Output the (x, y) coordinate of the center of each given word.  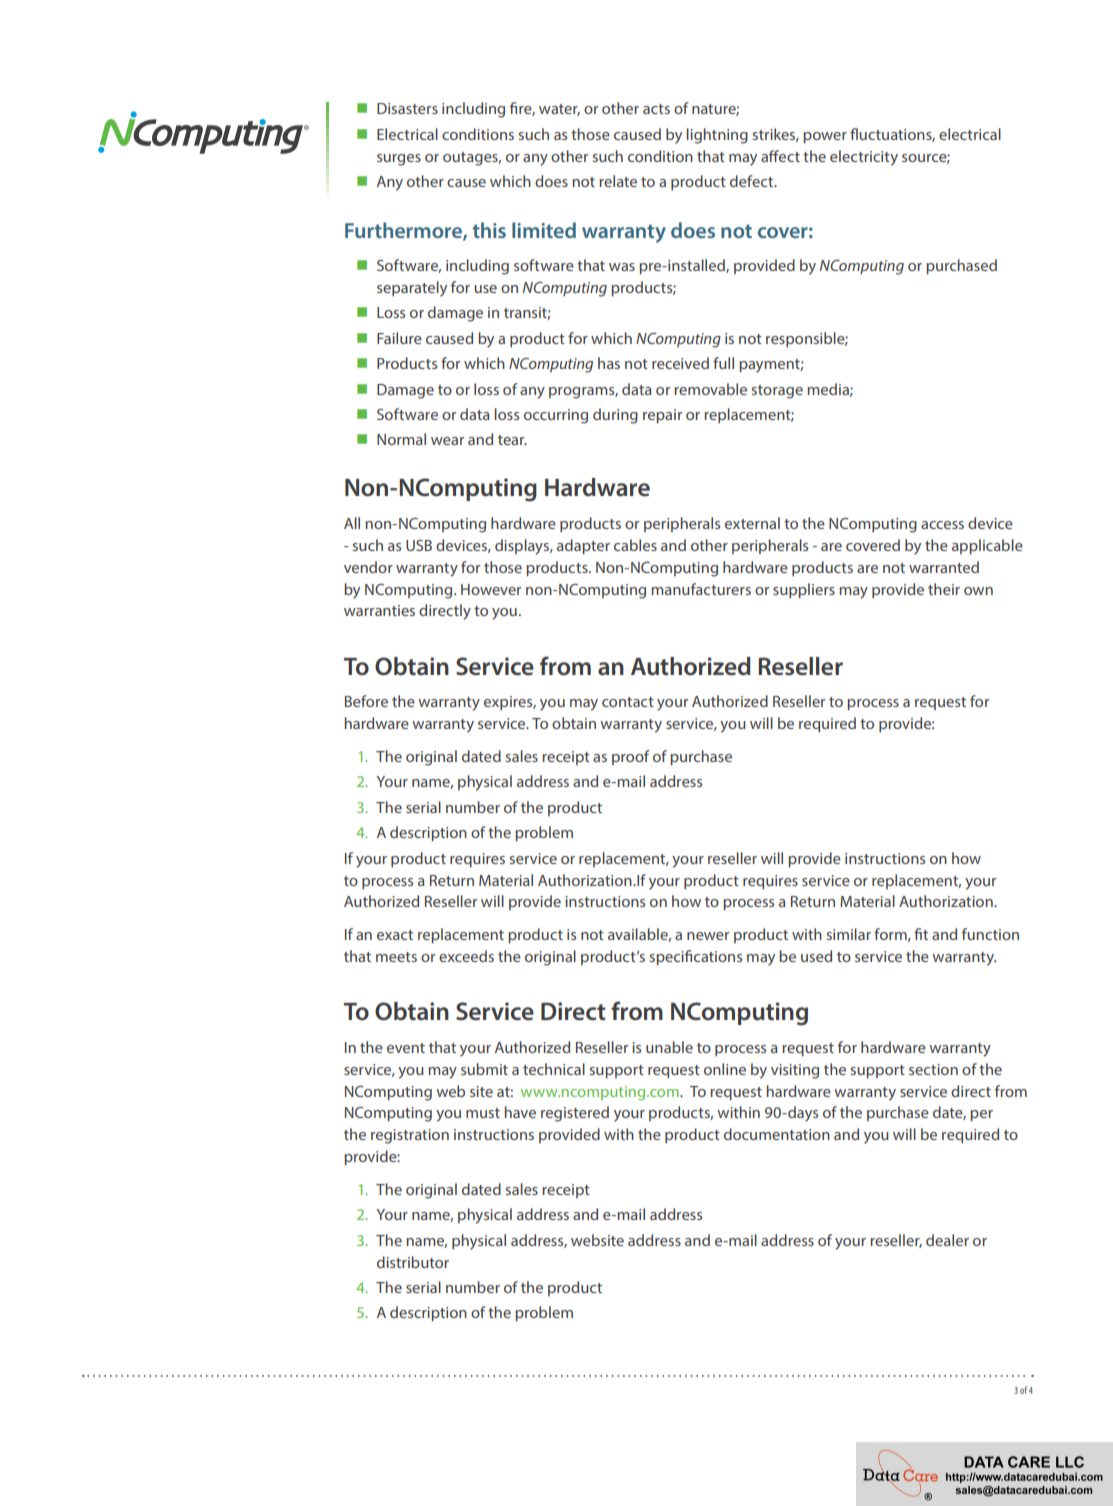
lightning (717, 136)
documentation (777, 1134)
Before (366, 701)
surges (399, 160)
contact (628, 702)
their (944, 589)
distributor (413, 1262)
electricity (864, 158)
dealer (947, 1240)
